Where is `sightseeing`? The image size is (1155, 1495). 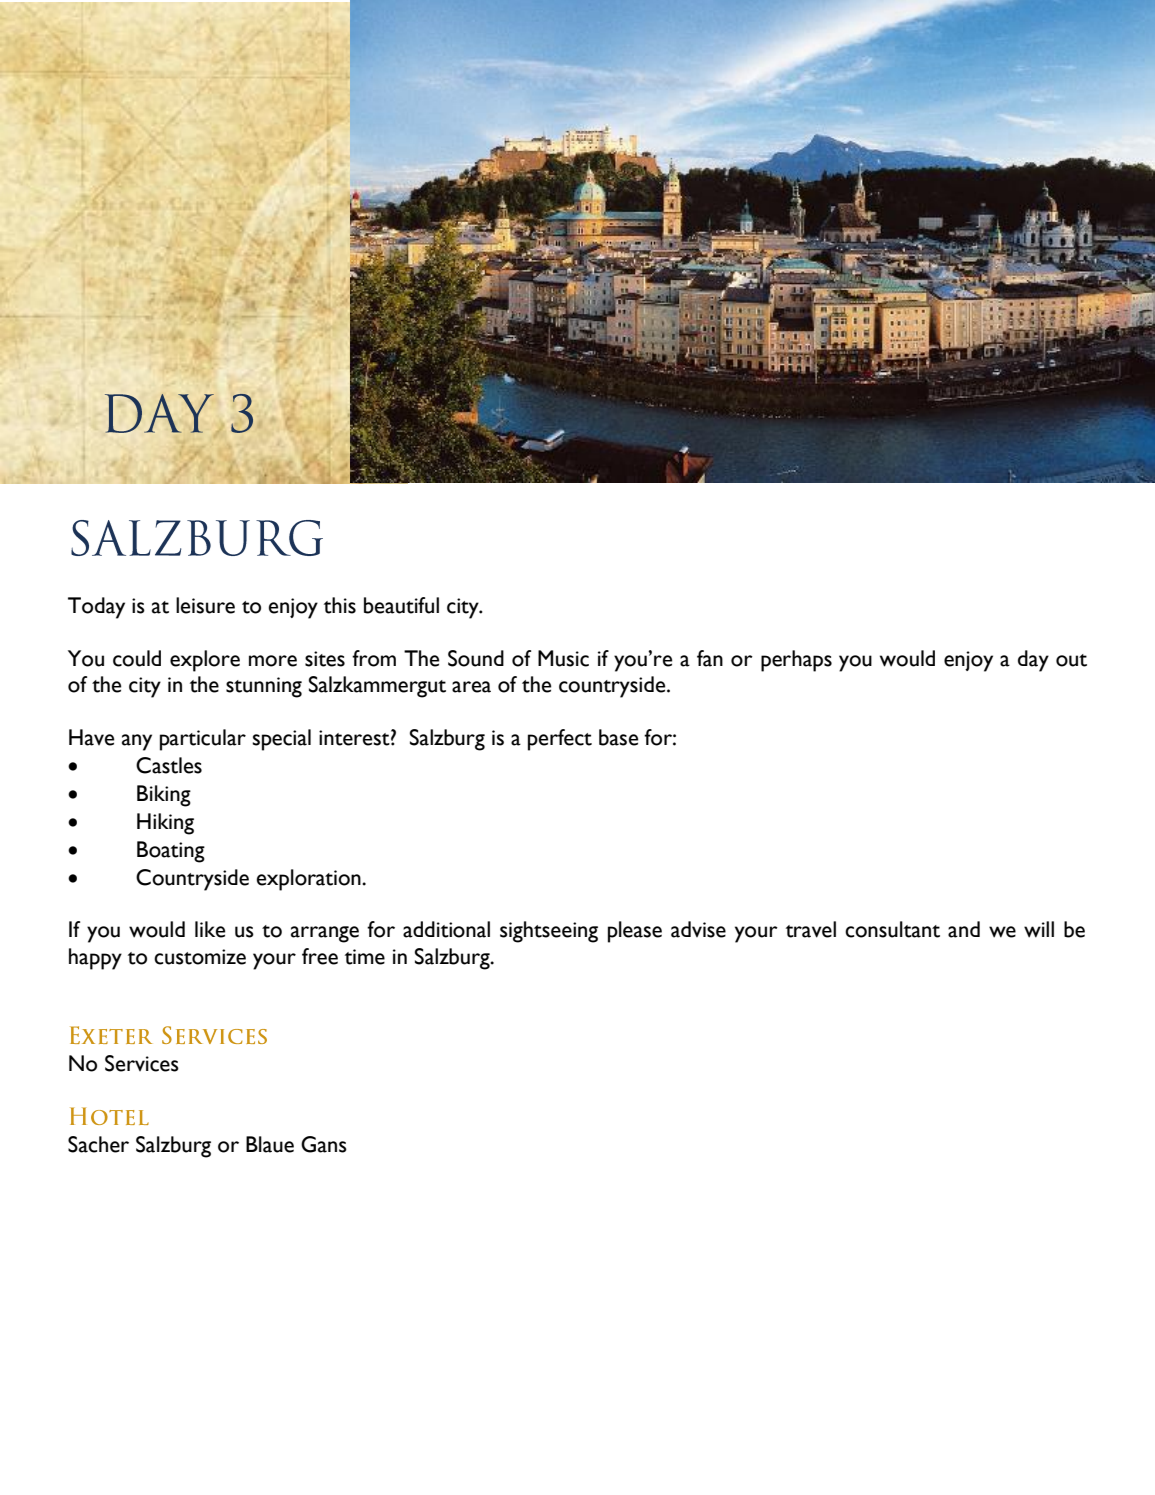 sightseeing is located at coordinates (549, 932).
